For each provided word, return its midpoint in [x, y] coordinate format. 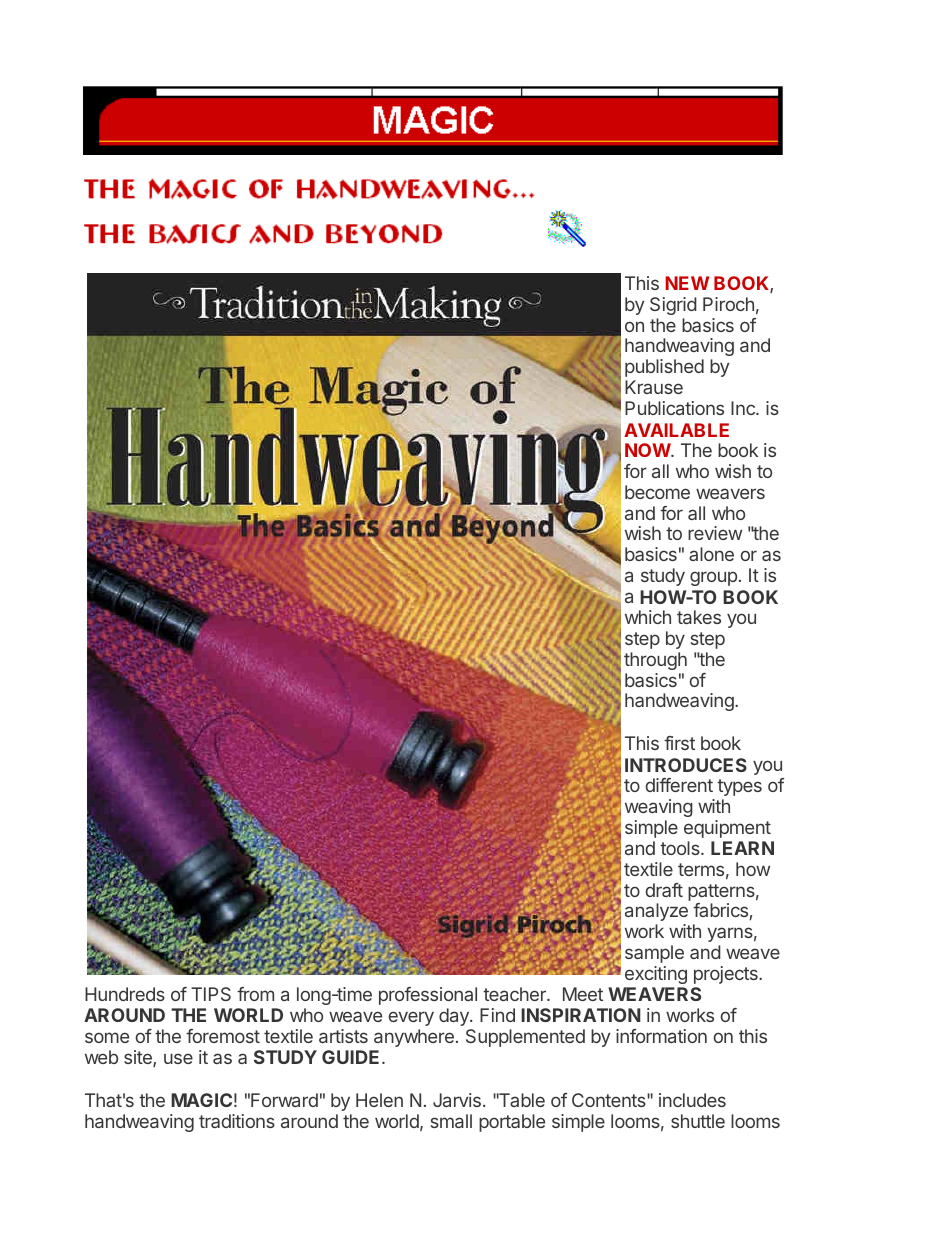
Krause [654, 387]
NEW [687, 283]
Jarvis [457, 1100]
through [655, 661]
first [679, 743]
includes [692, 1100]
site [139, 1058]
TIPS [211, 994]
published [664, 368]
